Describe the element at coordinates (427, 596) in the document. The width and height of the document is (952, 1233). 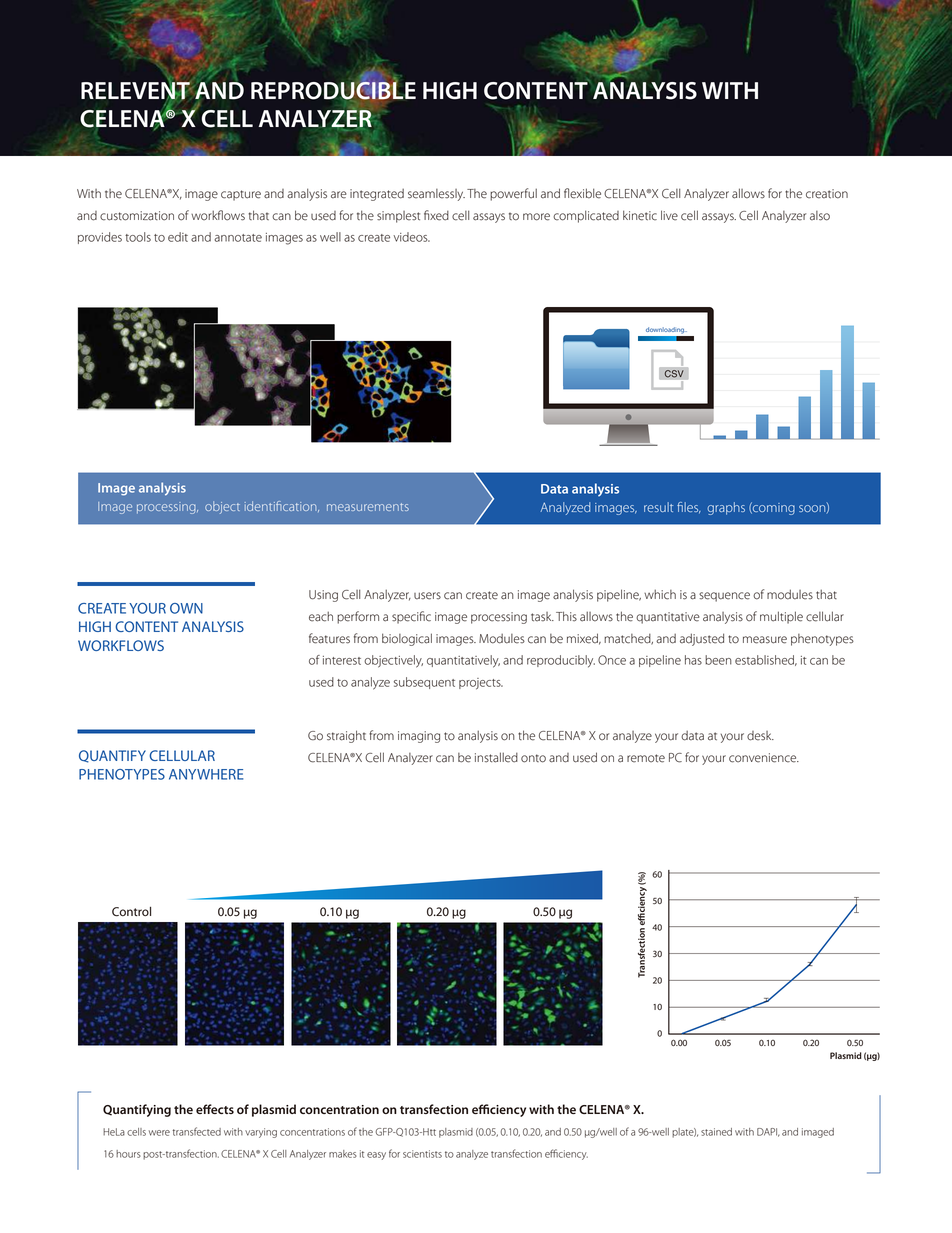
I see `users` at that location.
